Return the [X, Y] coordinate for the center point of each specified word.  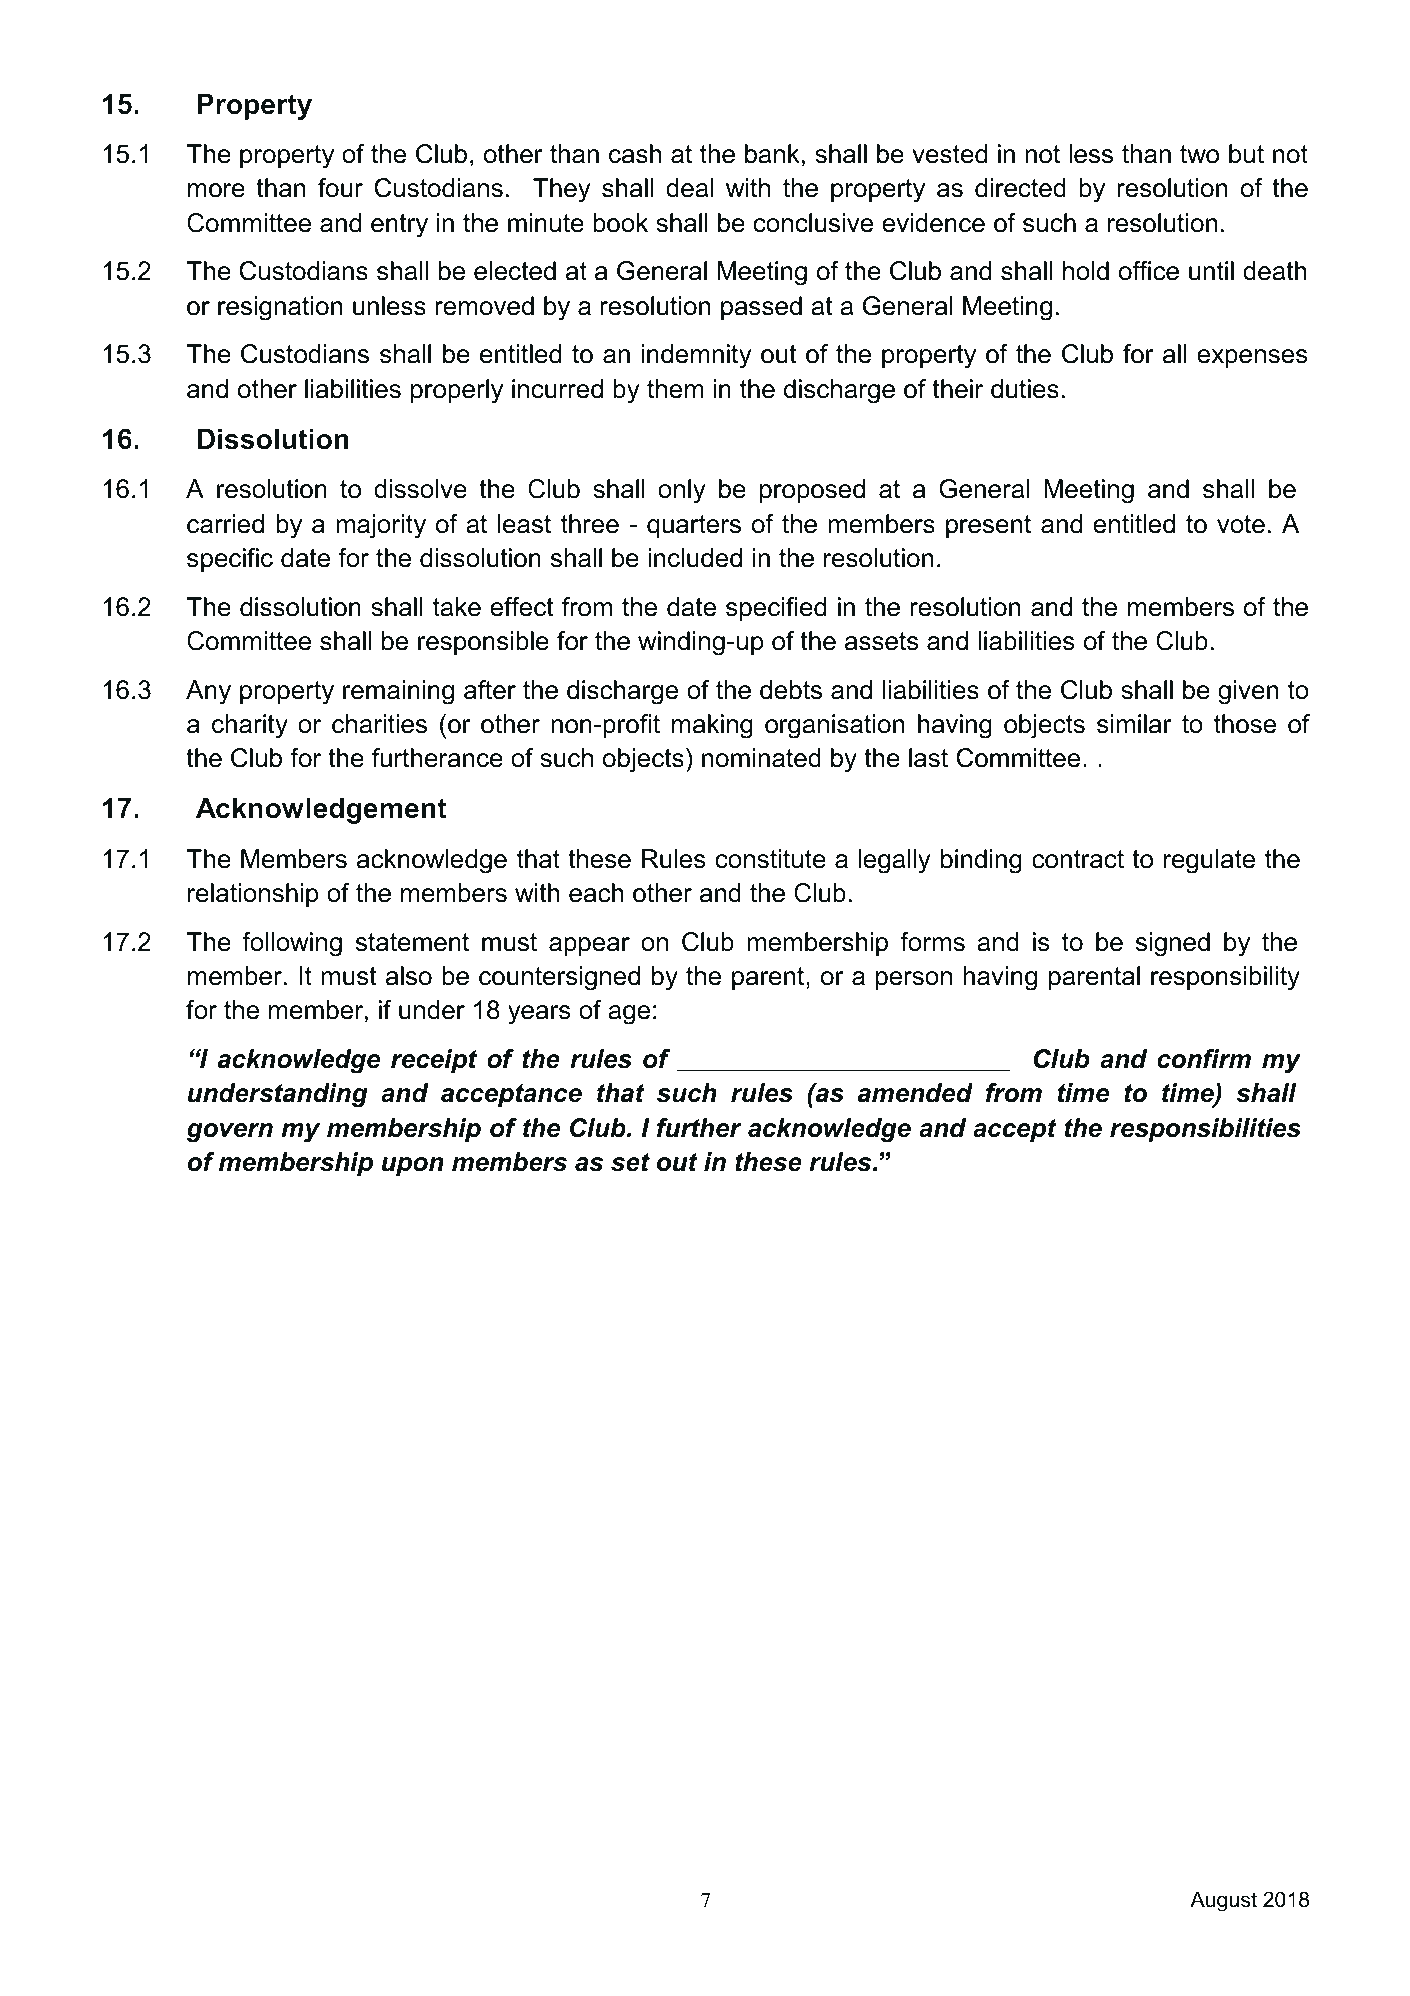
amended [915, 1093]
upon [413, 1166]
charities [379, 724]
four [340, 188]
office [1149, 271]
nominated [761, 758]
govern [230, 1133]
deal [690, 188]
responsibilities [1205, 1130]
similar [1134, 724]
